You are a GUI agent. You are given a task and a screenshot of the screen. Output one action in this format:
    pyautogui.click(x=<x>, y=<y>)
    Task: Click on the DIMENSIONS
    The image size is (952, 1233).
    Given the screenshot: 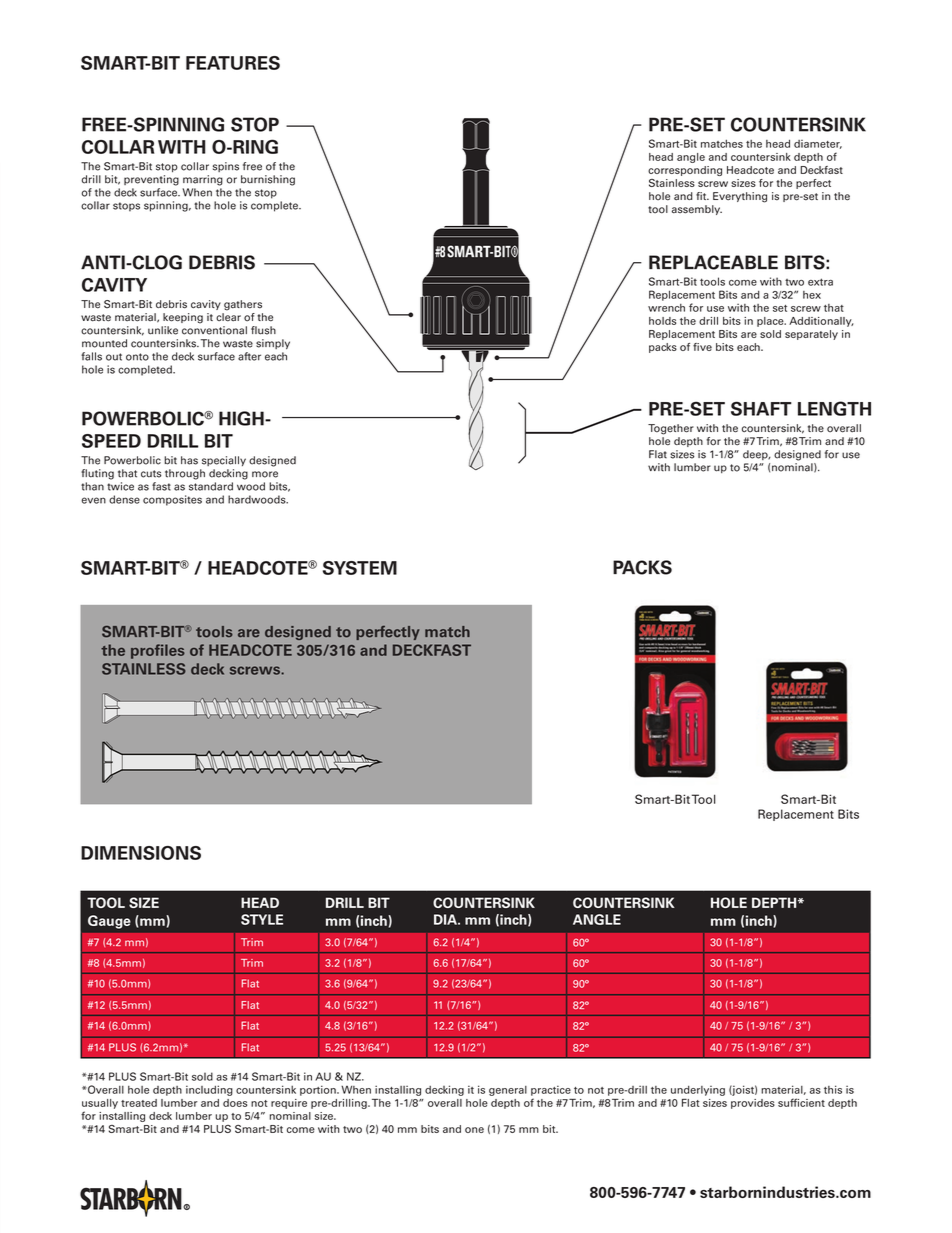 What is the action you would take?
    pyautogui.click(x=141, y=853)
